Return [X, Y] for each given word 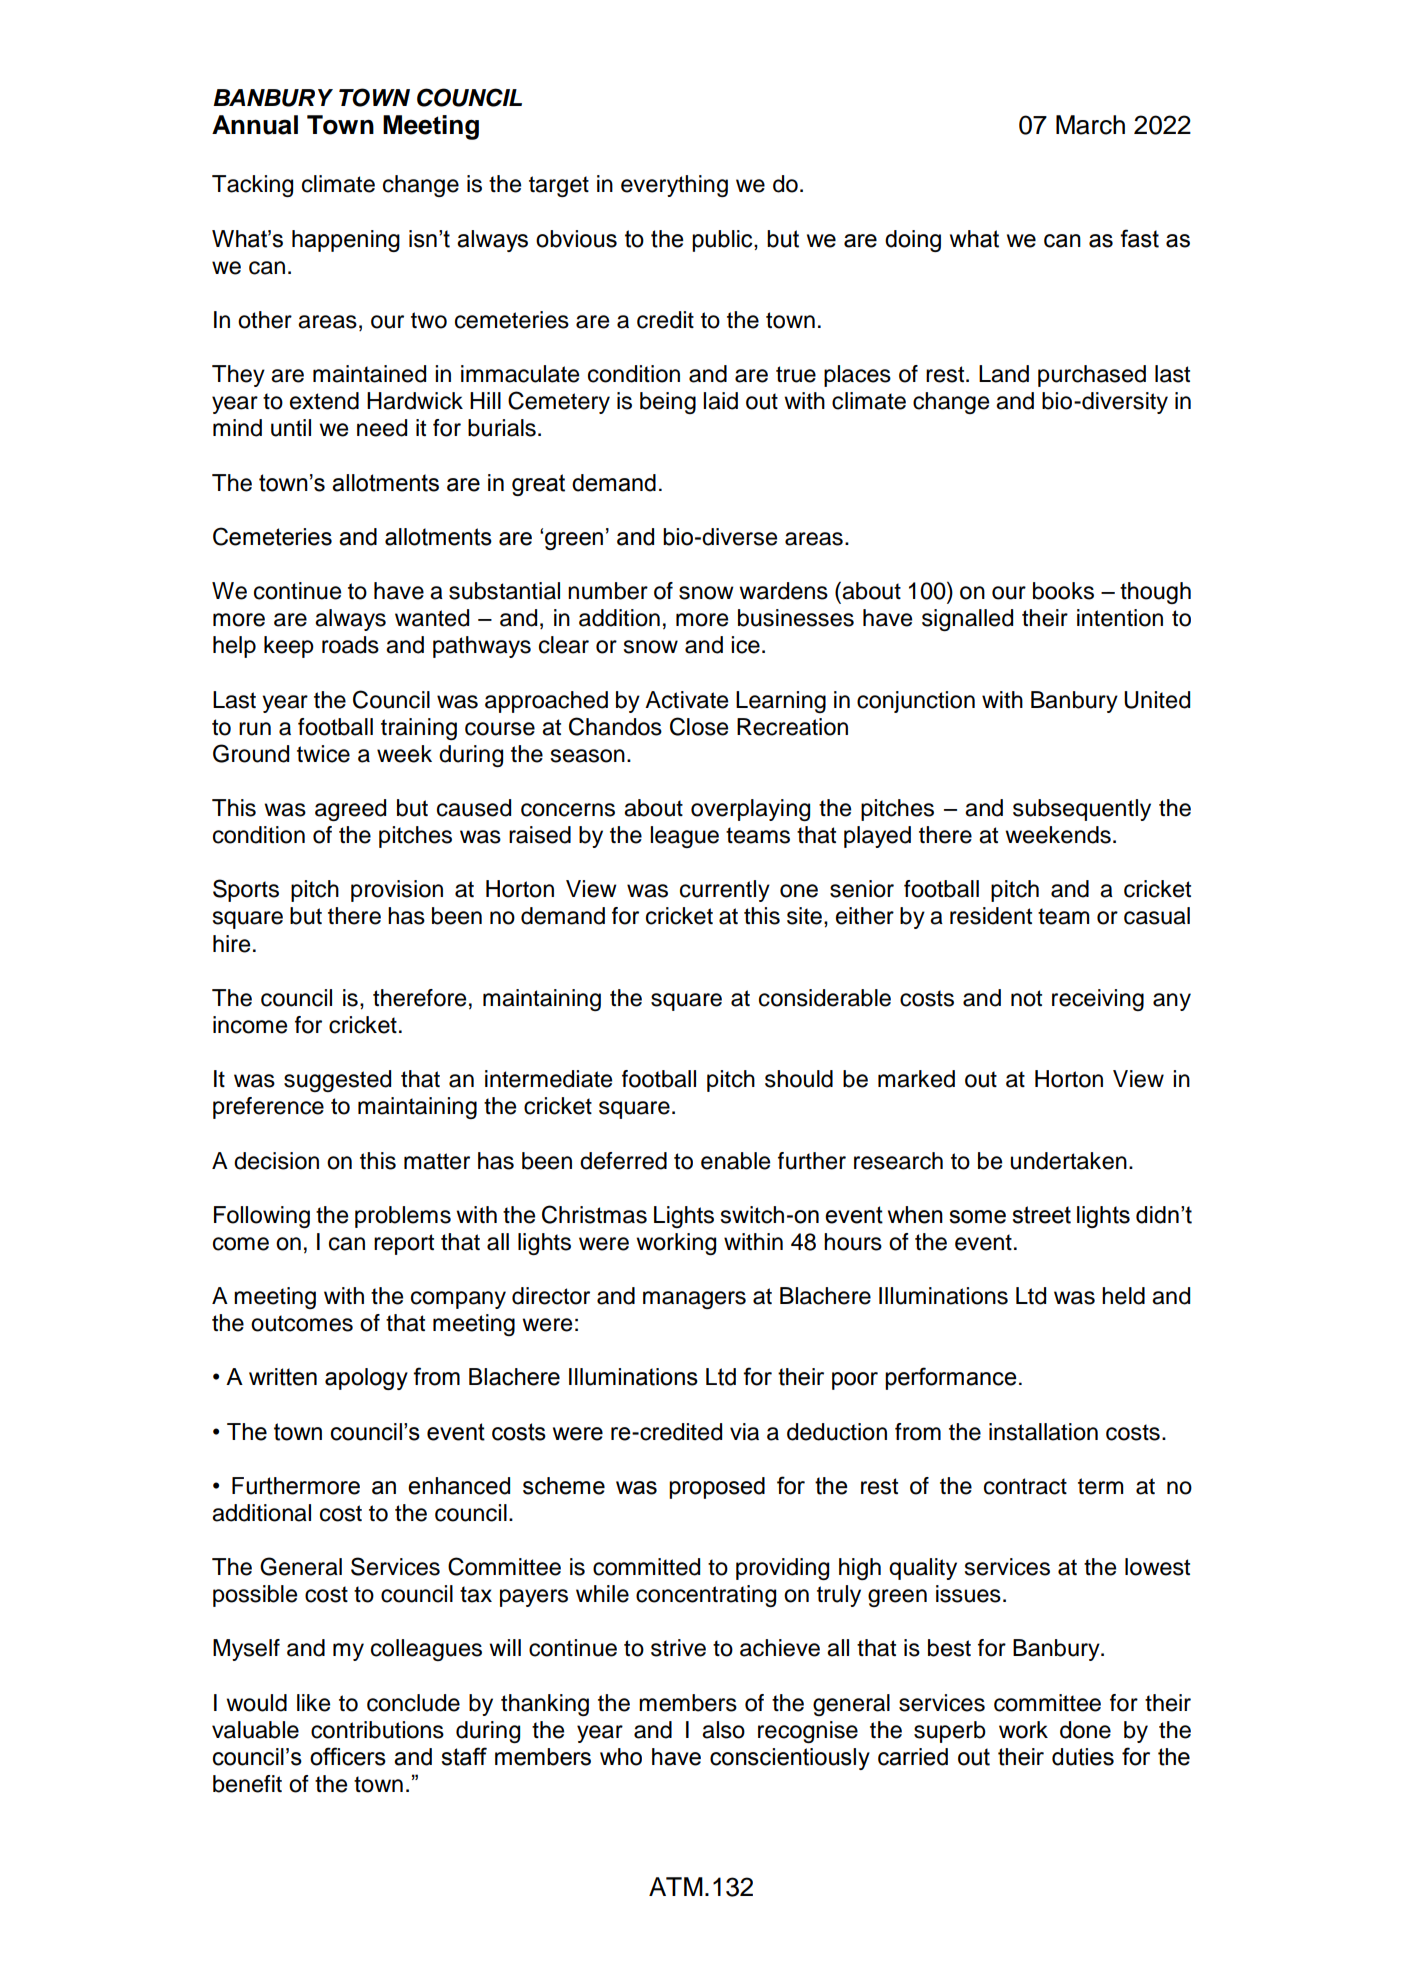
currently [725, 891]
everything [674, 186]
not [1026, 998]
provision [397, 891]
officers [348, 1756]
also [723, 1730]
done [1085, 1730]
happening [346, 241]
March [1090, 125]
